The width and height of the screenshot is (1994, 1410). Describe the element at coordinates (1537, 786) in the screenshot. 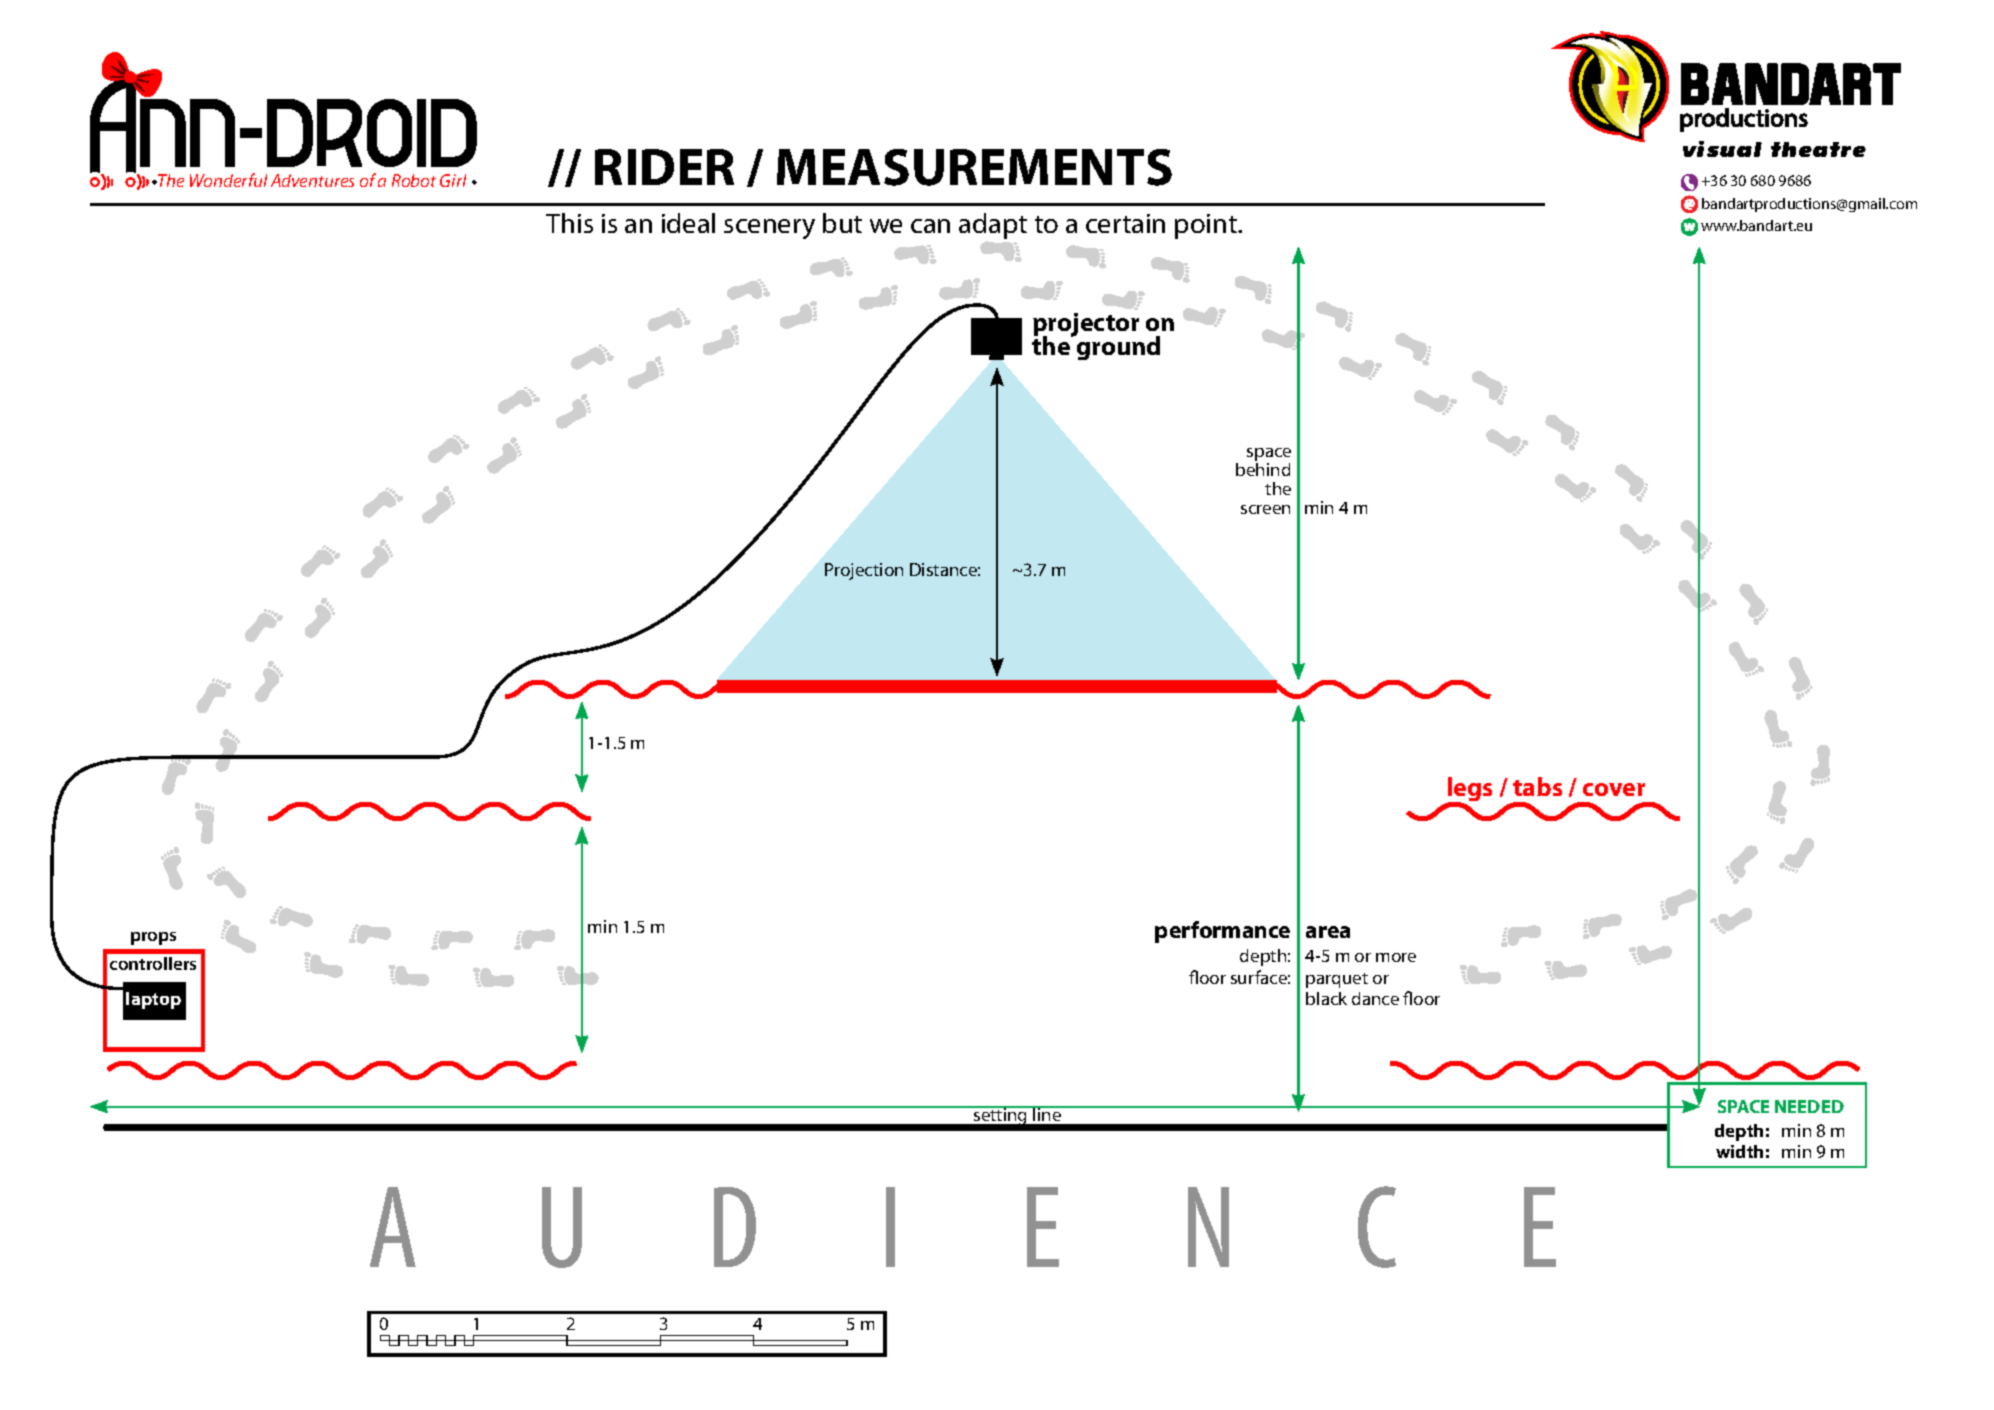

I see `tabs` at that location.
